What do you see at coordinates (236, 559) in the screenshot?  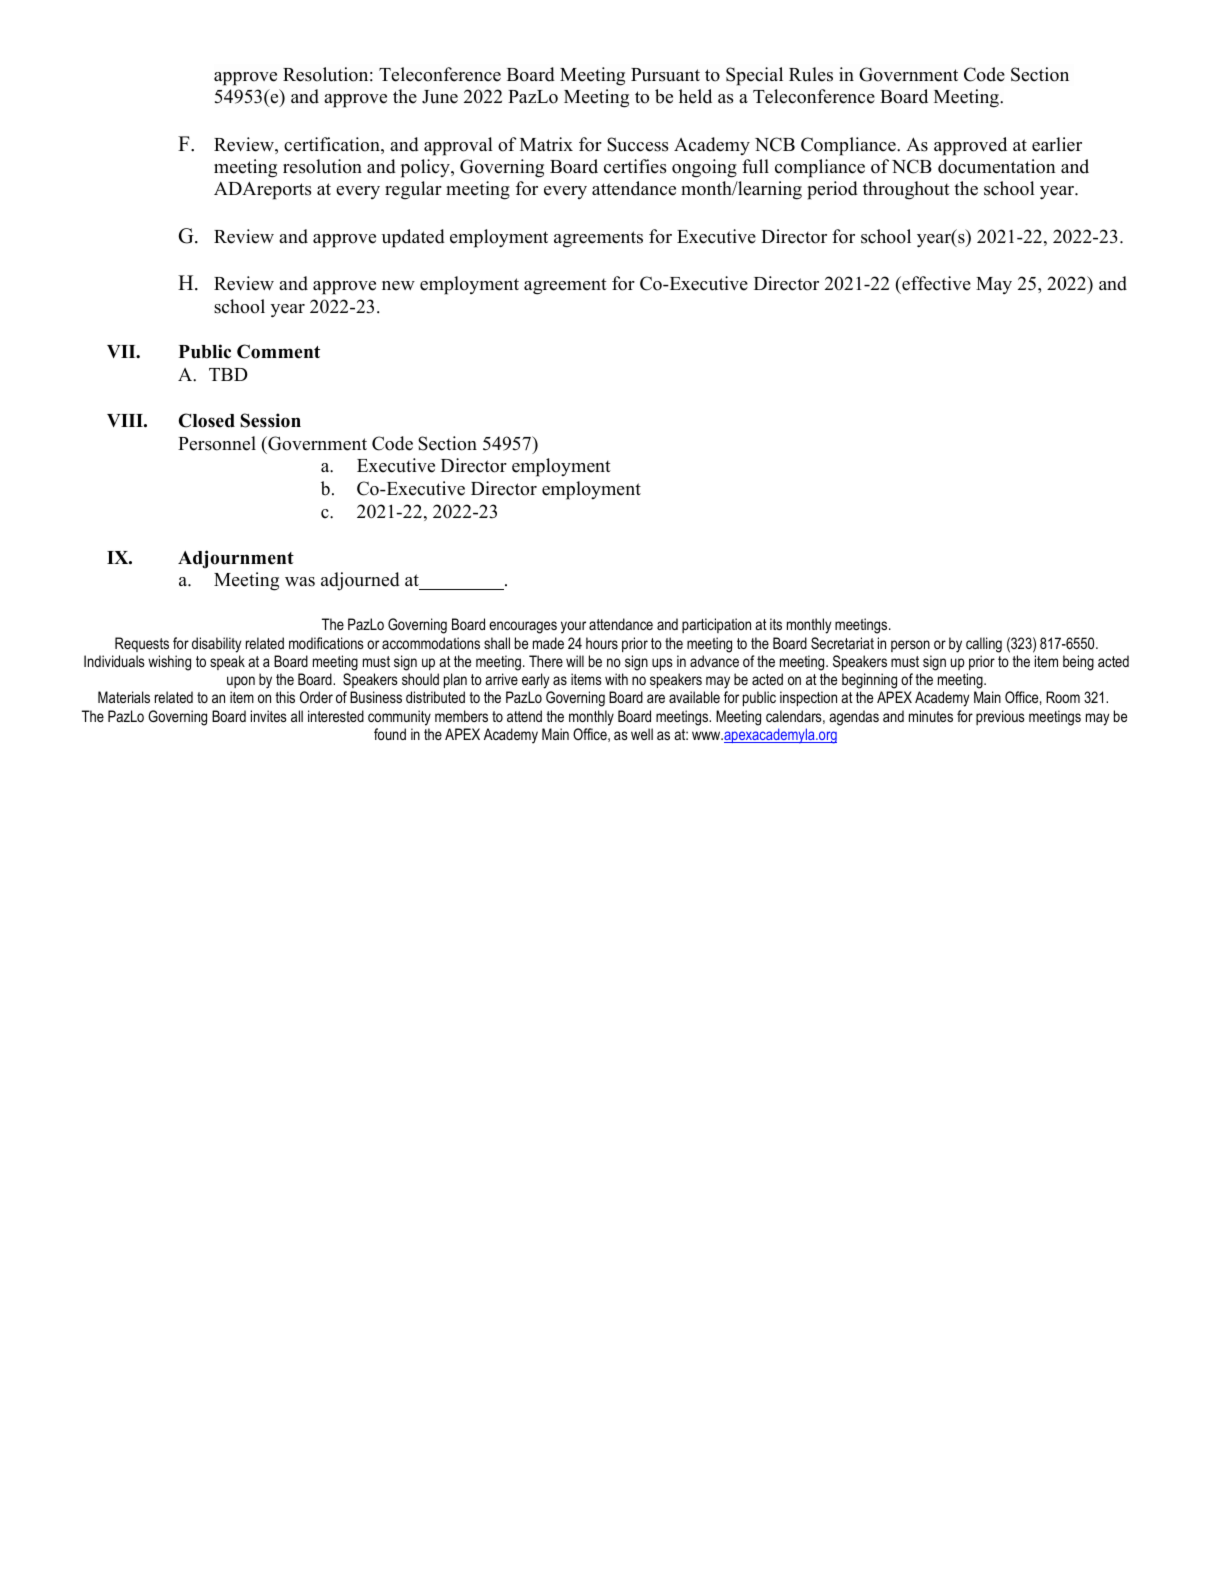 I see `Adjournment` at bounding box center [236, 559].
